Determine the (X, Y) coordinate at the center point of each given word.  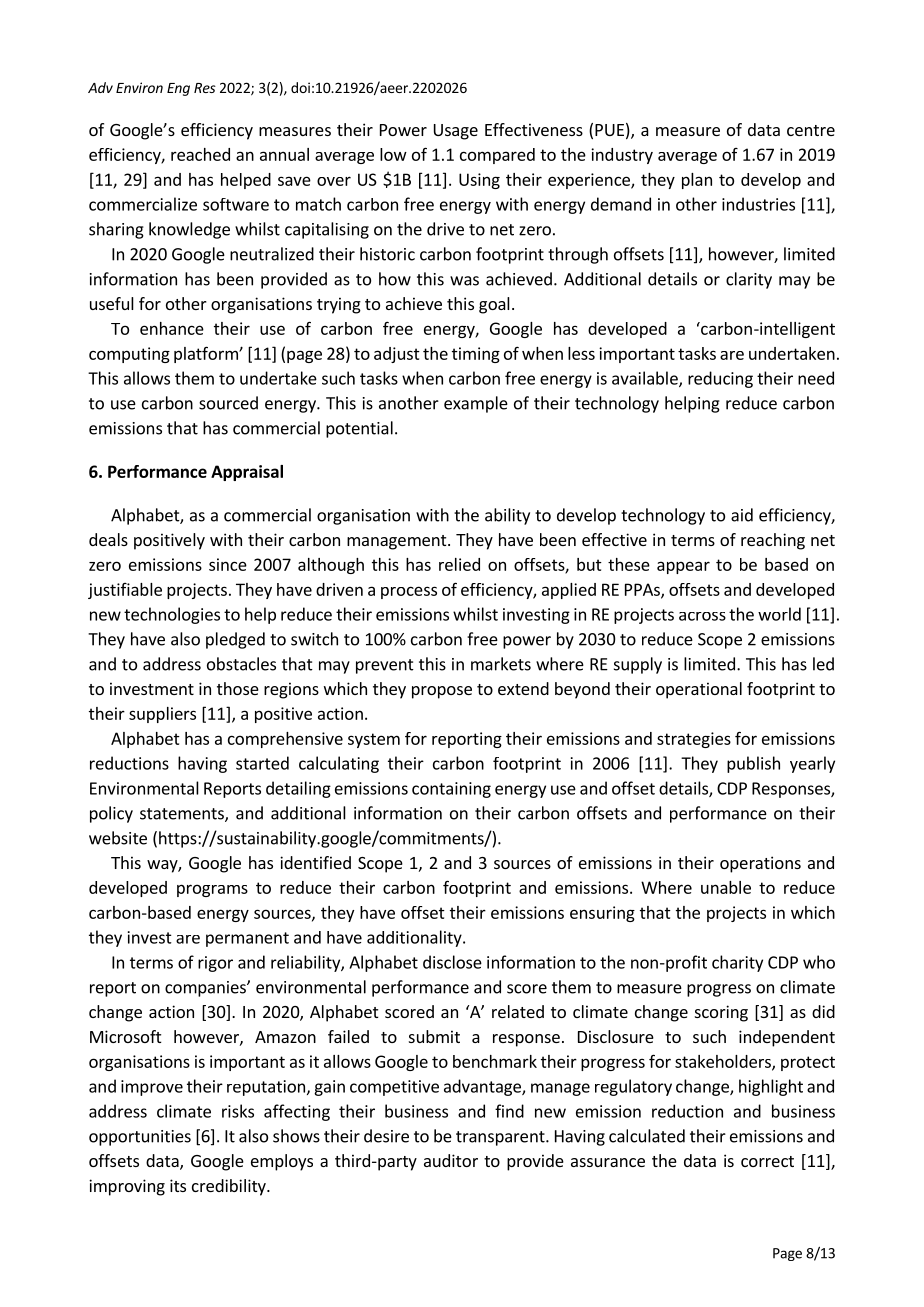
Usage (456, 132)
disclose (452, 962)
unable (726, 887)
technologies (172, 615)
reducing (720, 379)
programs (212, 890)
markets (501, 664)
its (178, 1185)
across (702, 616)
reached (200, 154)
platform (207, 354)
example (476, 404)
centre (811, 130)
